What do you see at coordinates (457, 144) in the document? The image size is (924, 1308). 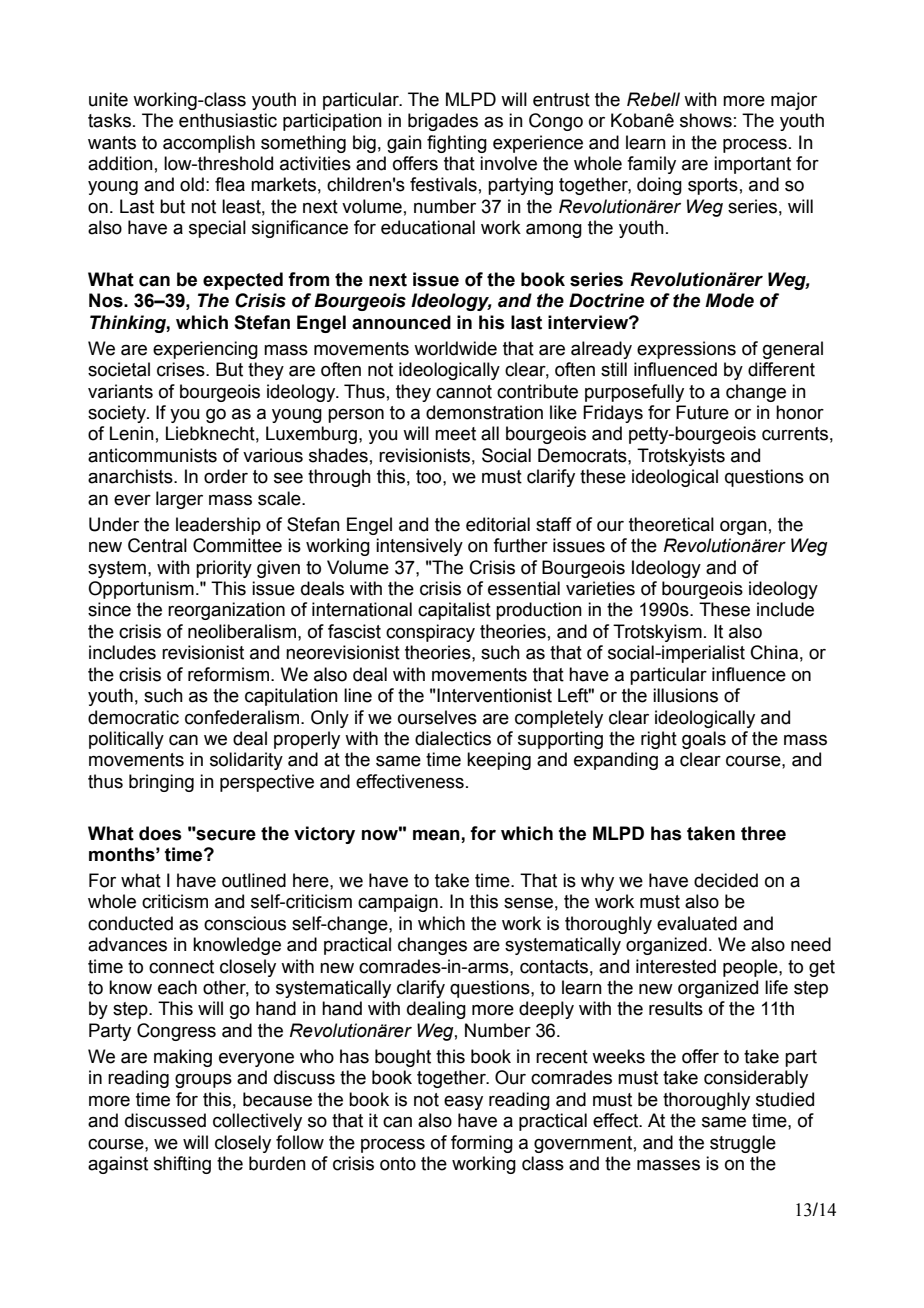 I see `fighting` at bounding box center [457, 144].
